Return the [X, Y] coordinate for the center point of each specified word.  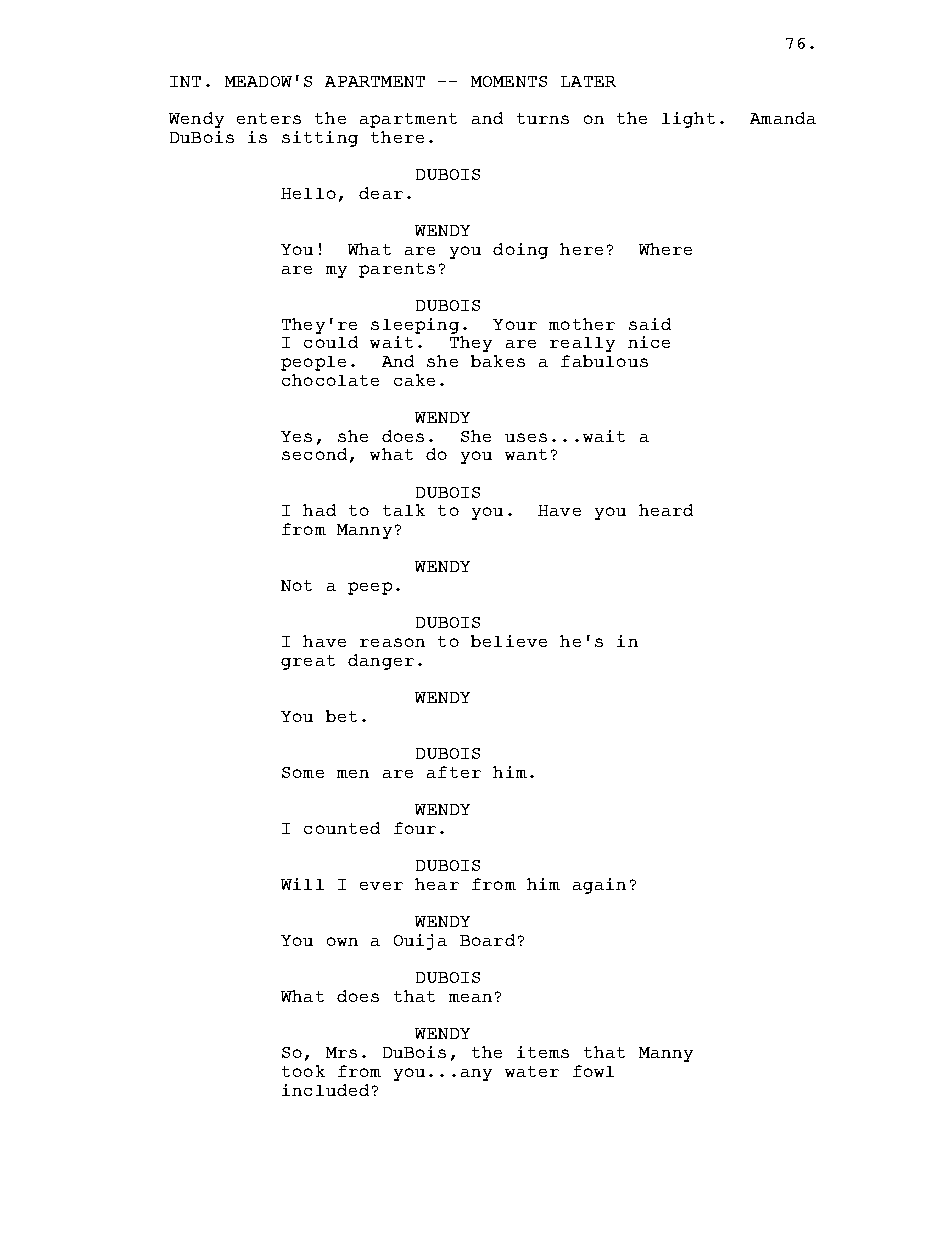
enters [269, 118]
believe [509, 641]
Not [296, 585]
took [303, 1071]
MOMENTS [509, 81]
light [688, 120]
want [526, 454]
